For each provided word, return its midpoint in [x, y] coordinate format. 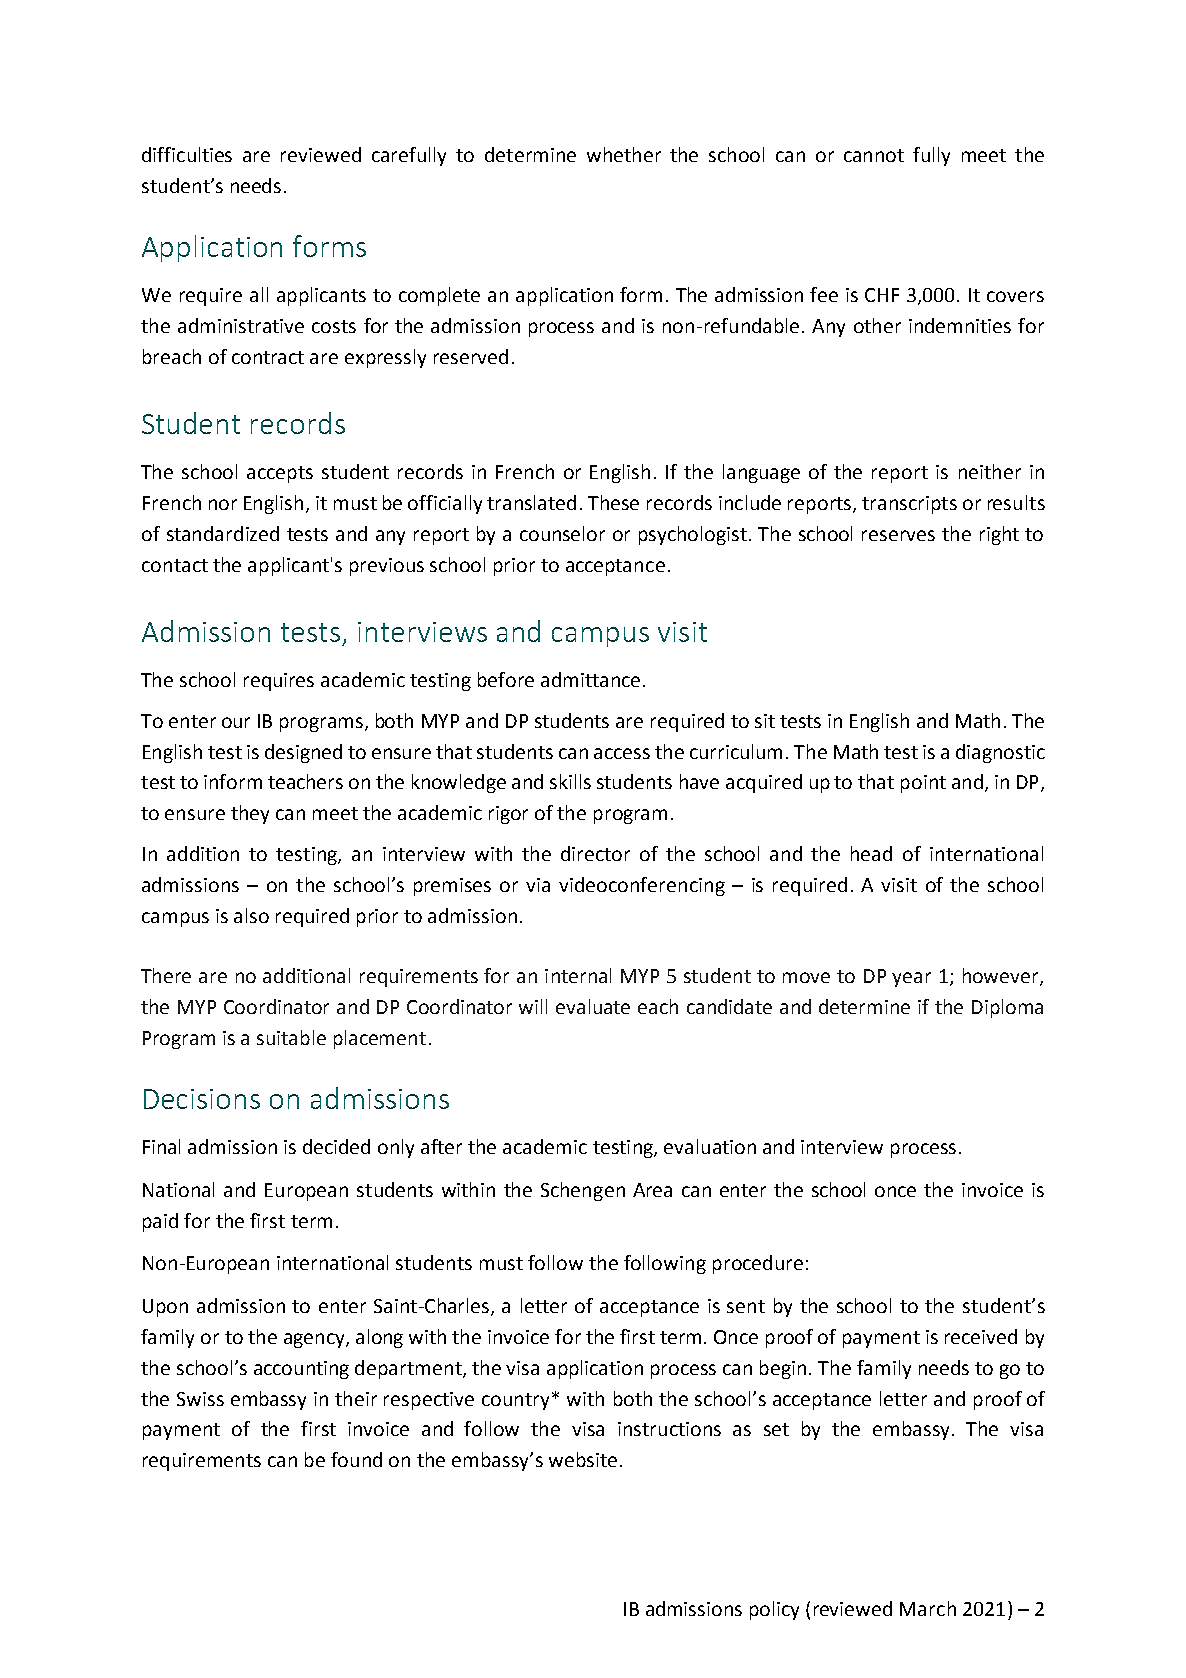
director [595, 853]
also [251, 915]
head [871, 853]
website [583, 1459]
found [356, 1459]
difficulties [187, 154]
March [928, 1608]
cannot [874, 155]
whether [624, 154]
